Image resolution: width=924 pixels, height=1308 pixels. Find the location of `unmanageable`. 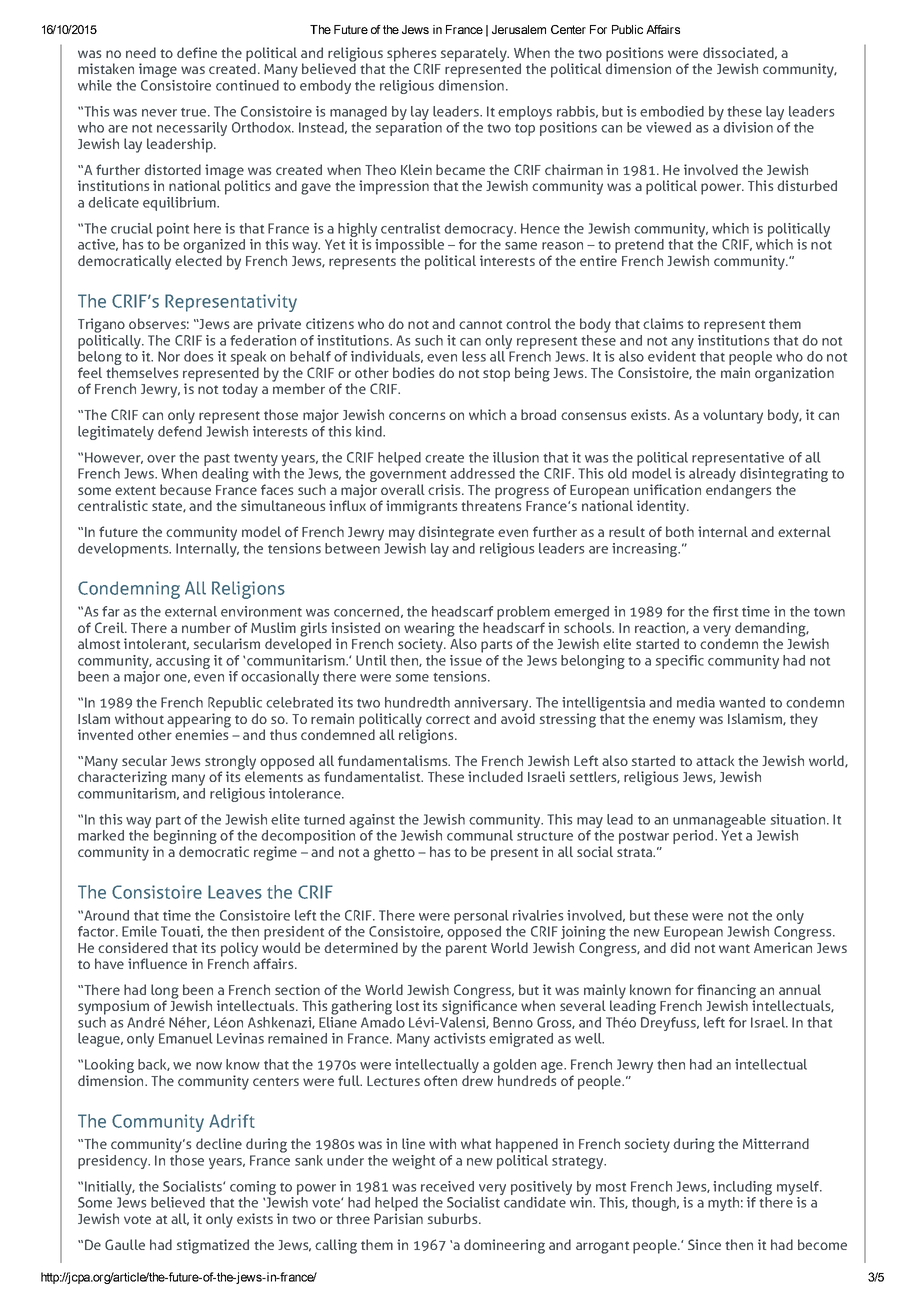

unmanageable is located at coordinates (719, 821).
